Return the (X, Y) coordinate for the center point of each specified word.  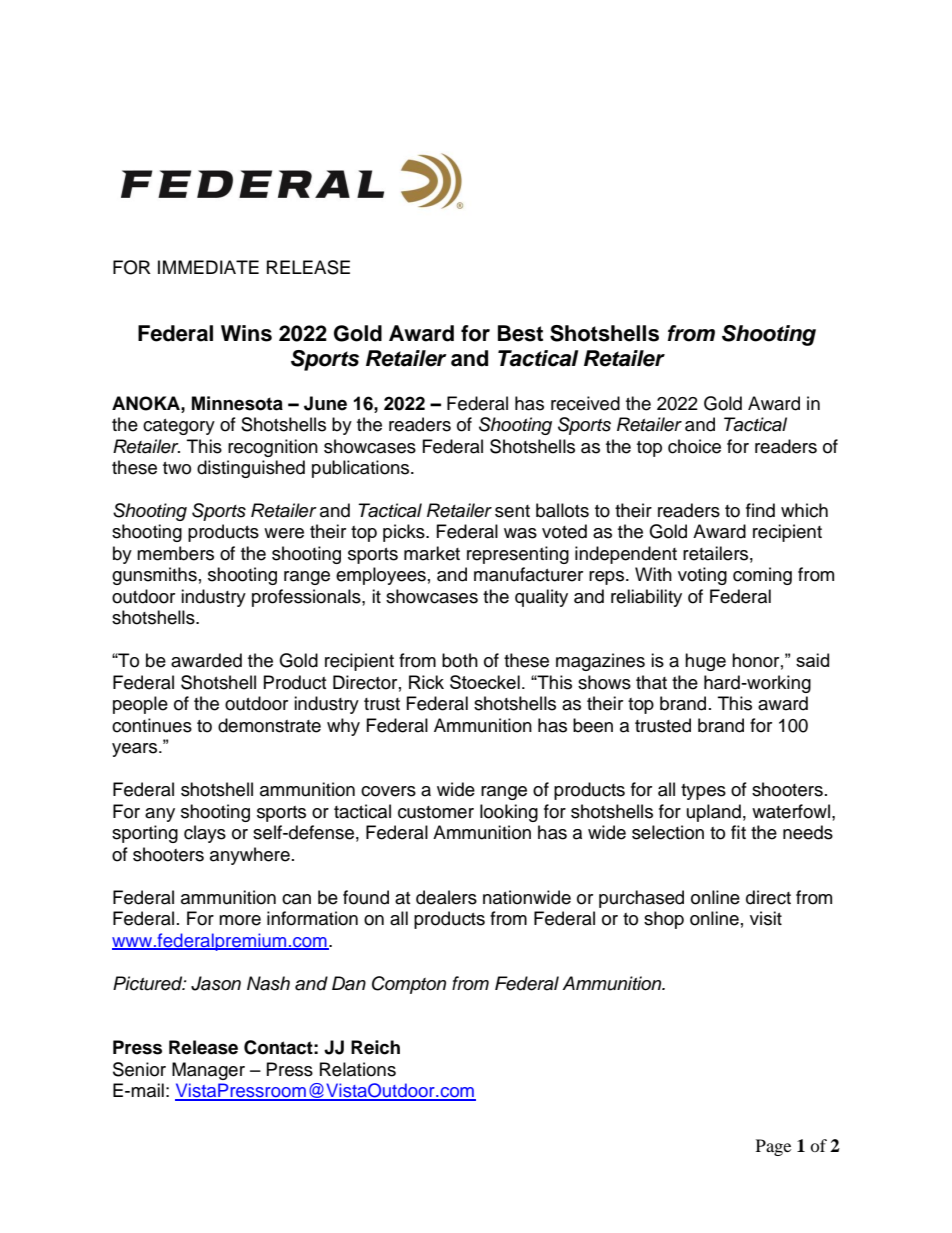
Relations (358, 1069)
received (585, 403)
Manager (208, 1071)
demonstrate (269, 725)
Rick (426, 682)
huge (705, 662)
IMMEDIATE (208, 267)
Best (520, 333)
